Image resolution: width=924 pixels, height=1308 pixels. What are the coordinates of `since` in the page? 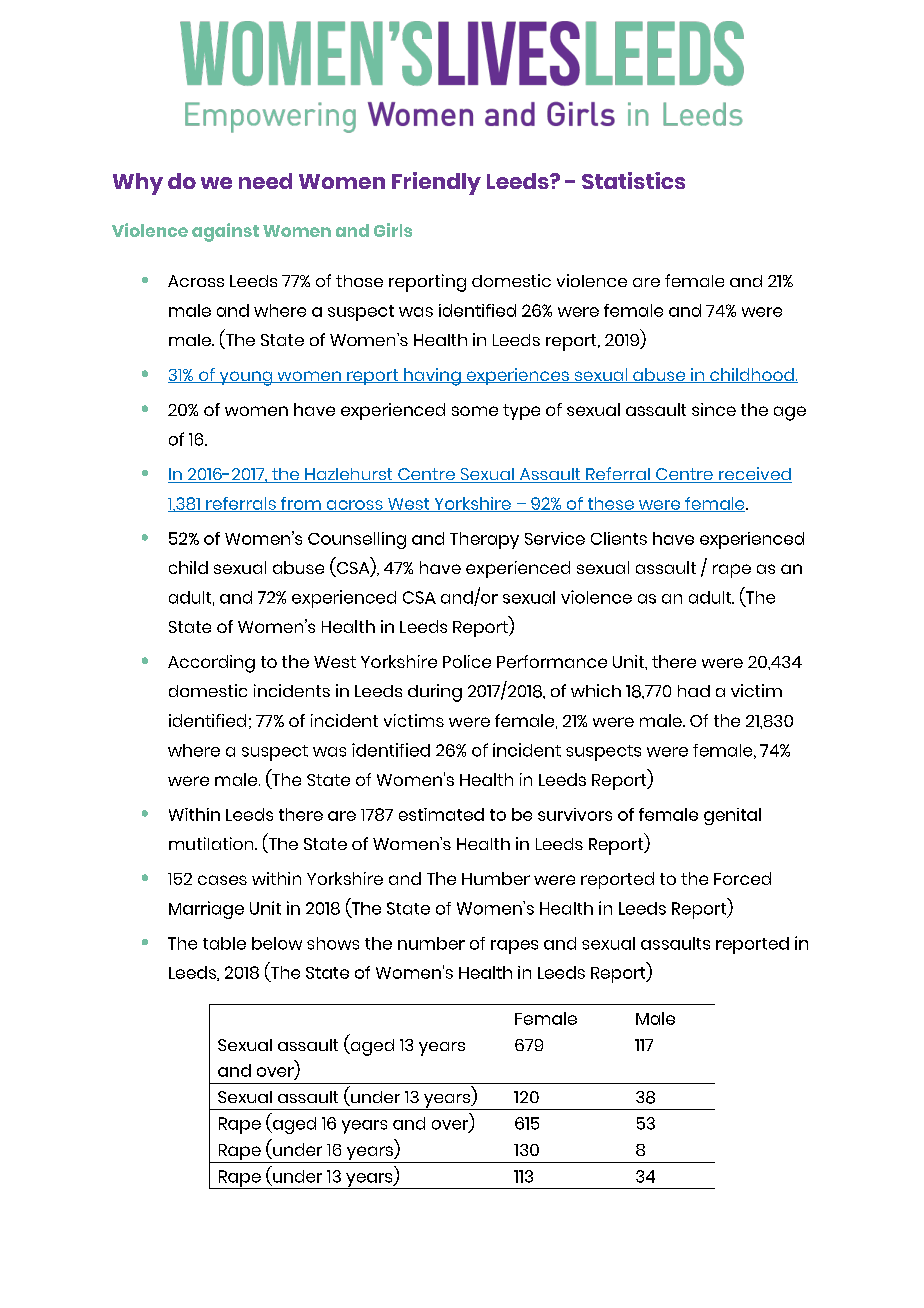 It's located at (714, 409).
